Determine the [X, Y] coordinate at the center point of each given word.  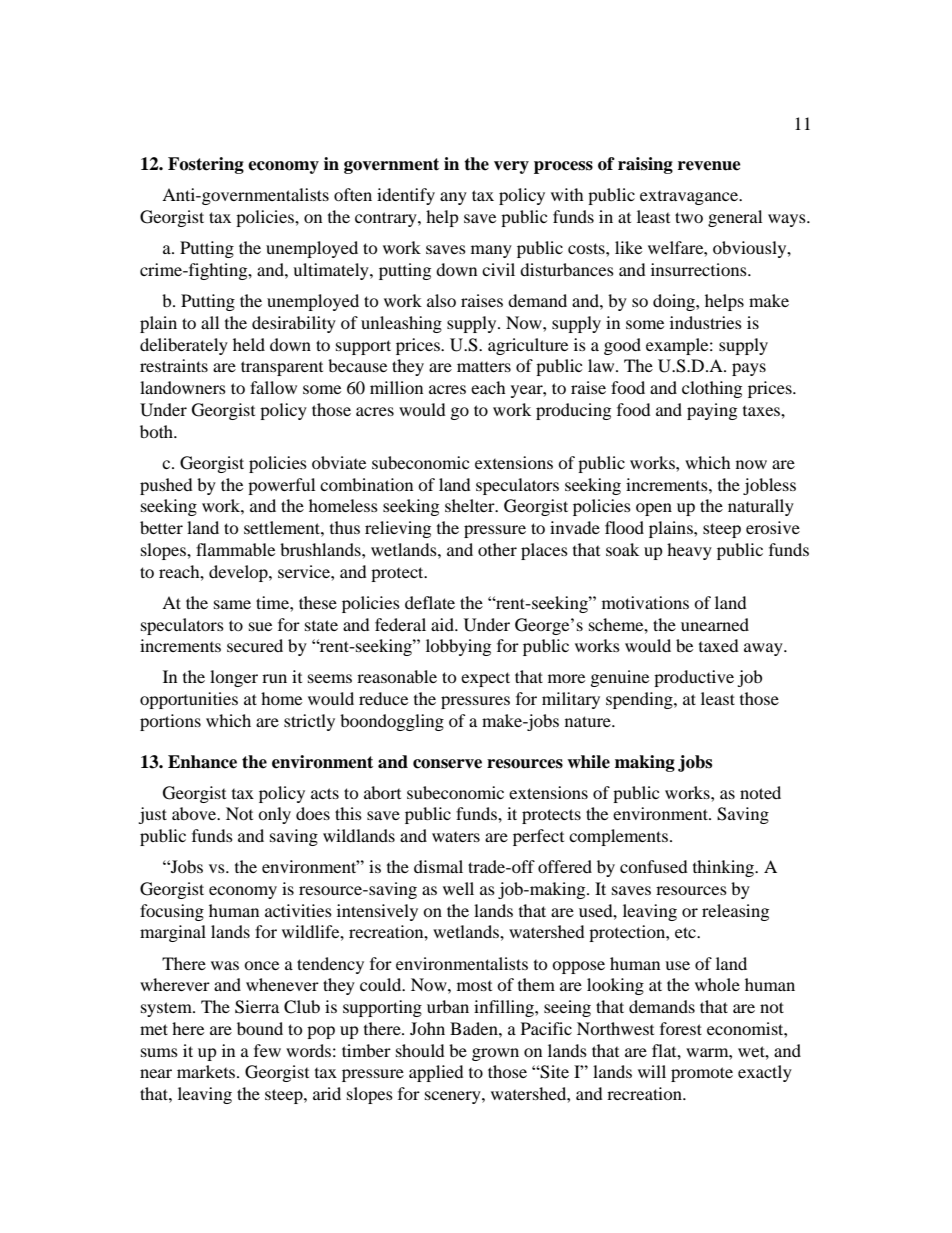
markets [207, 1071]
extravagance [690, 198]
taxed [719, 645]
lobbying [458, 647]
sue [260, 626]
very [511, 167]
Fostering [206, 165]
